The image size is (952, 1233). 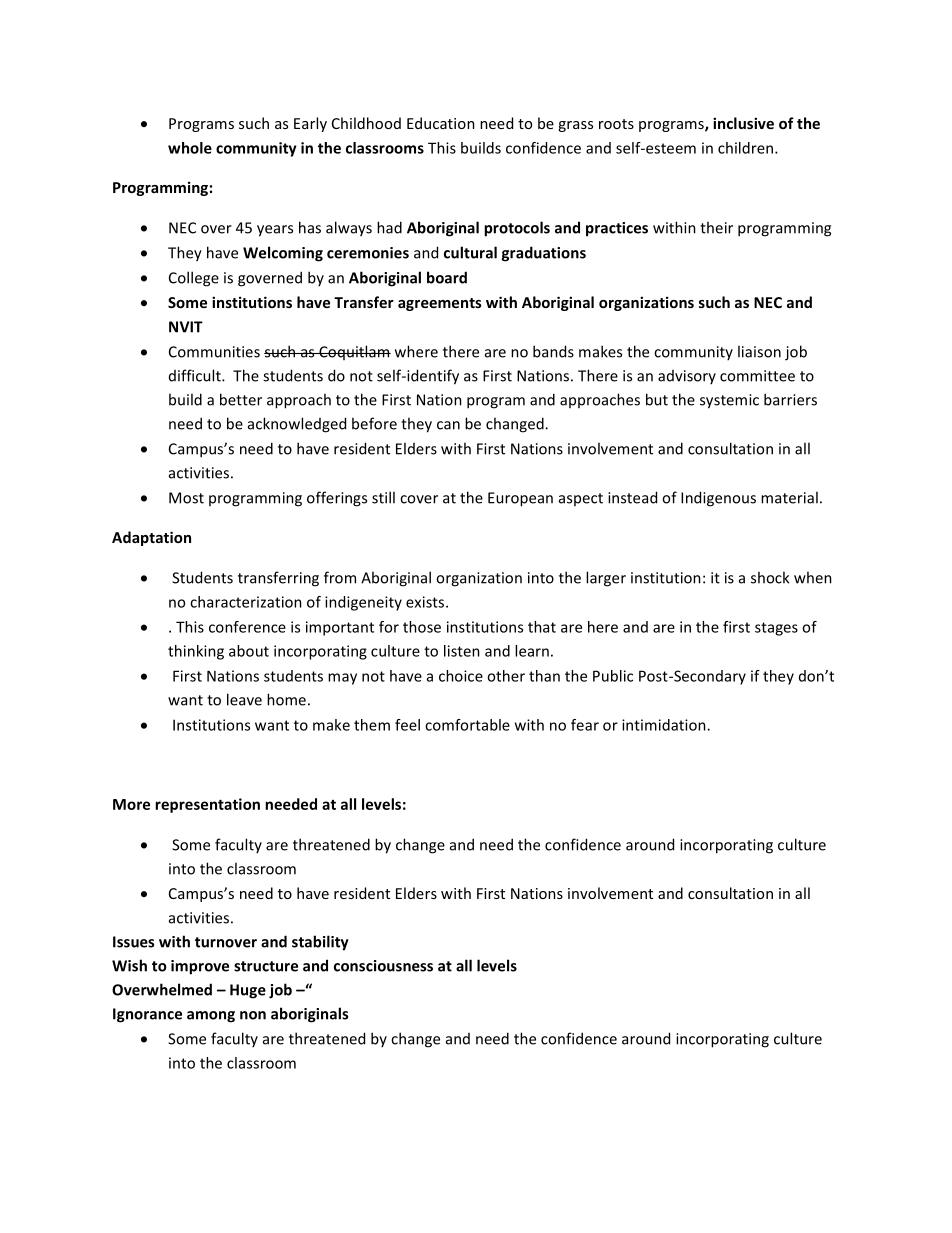 What do you see at coordinates (383, 966) in the screenshot?
I see `consciousness` at bounding box center [383, 966].
